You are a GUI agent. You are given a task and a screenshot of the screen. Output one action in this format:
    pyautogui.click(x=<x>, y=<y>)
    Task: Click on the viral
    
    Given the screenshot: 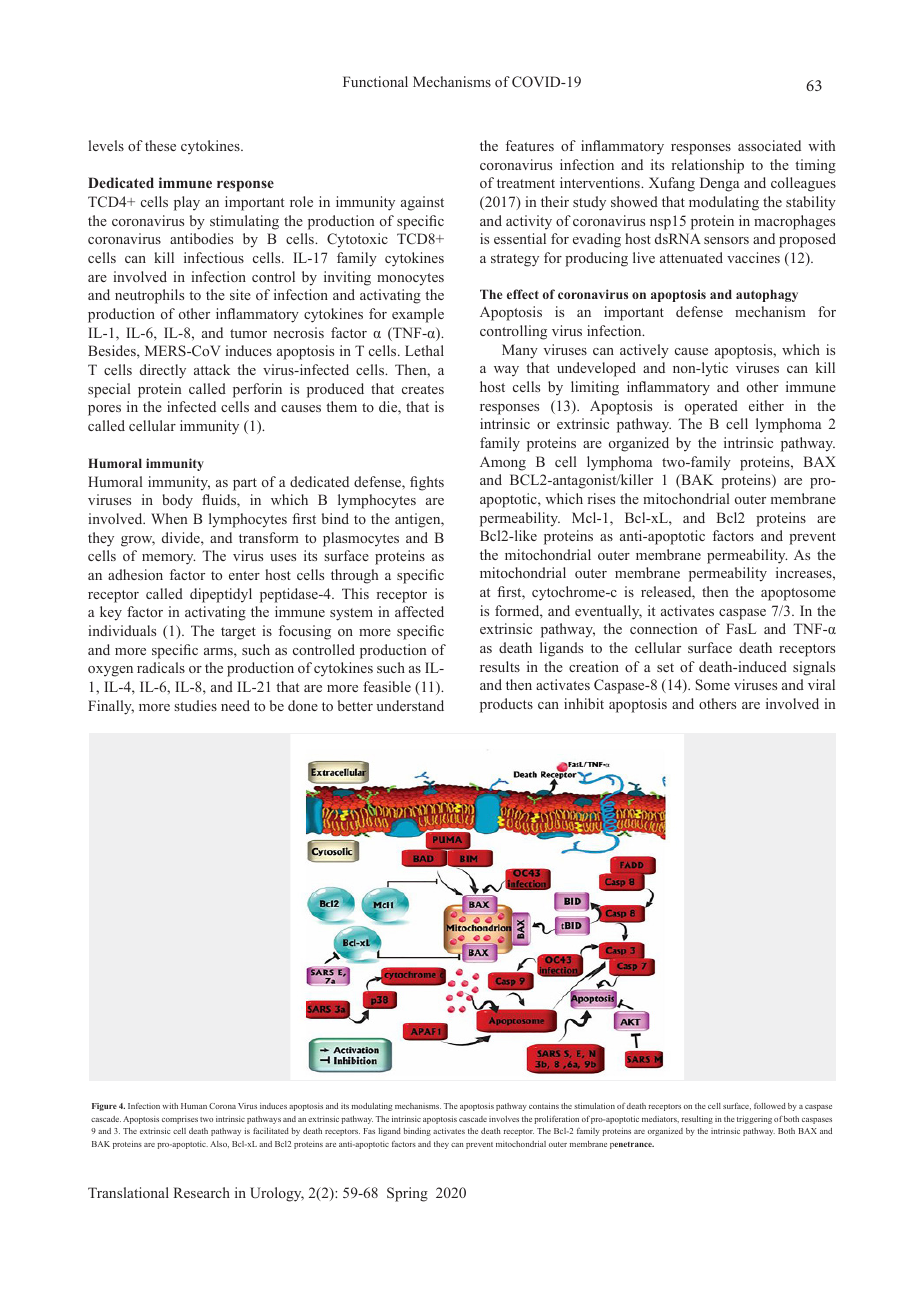 What is the action you would take?
    pyautogui.click(x=821, y=684)
